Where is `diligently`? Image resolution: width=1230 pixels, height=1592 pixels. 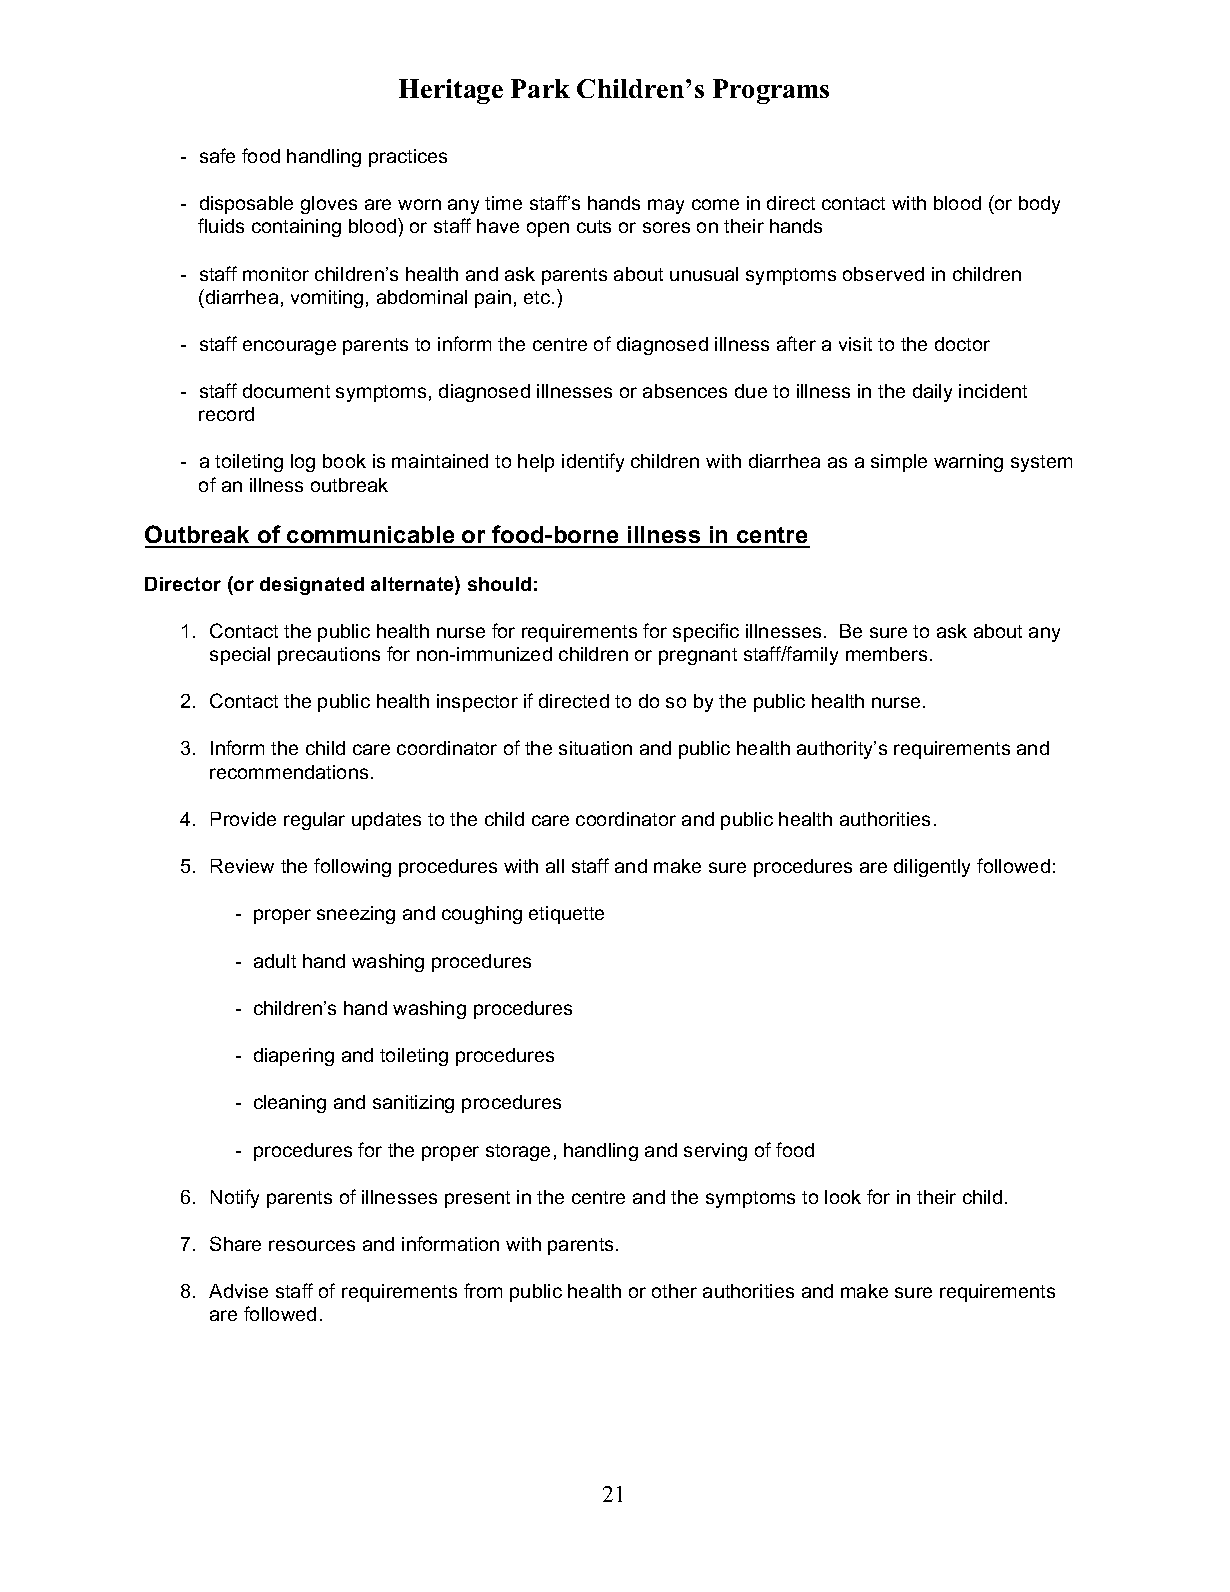 diligently is located at coordinates (932, 868).
